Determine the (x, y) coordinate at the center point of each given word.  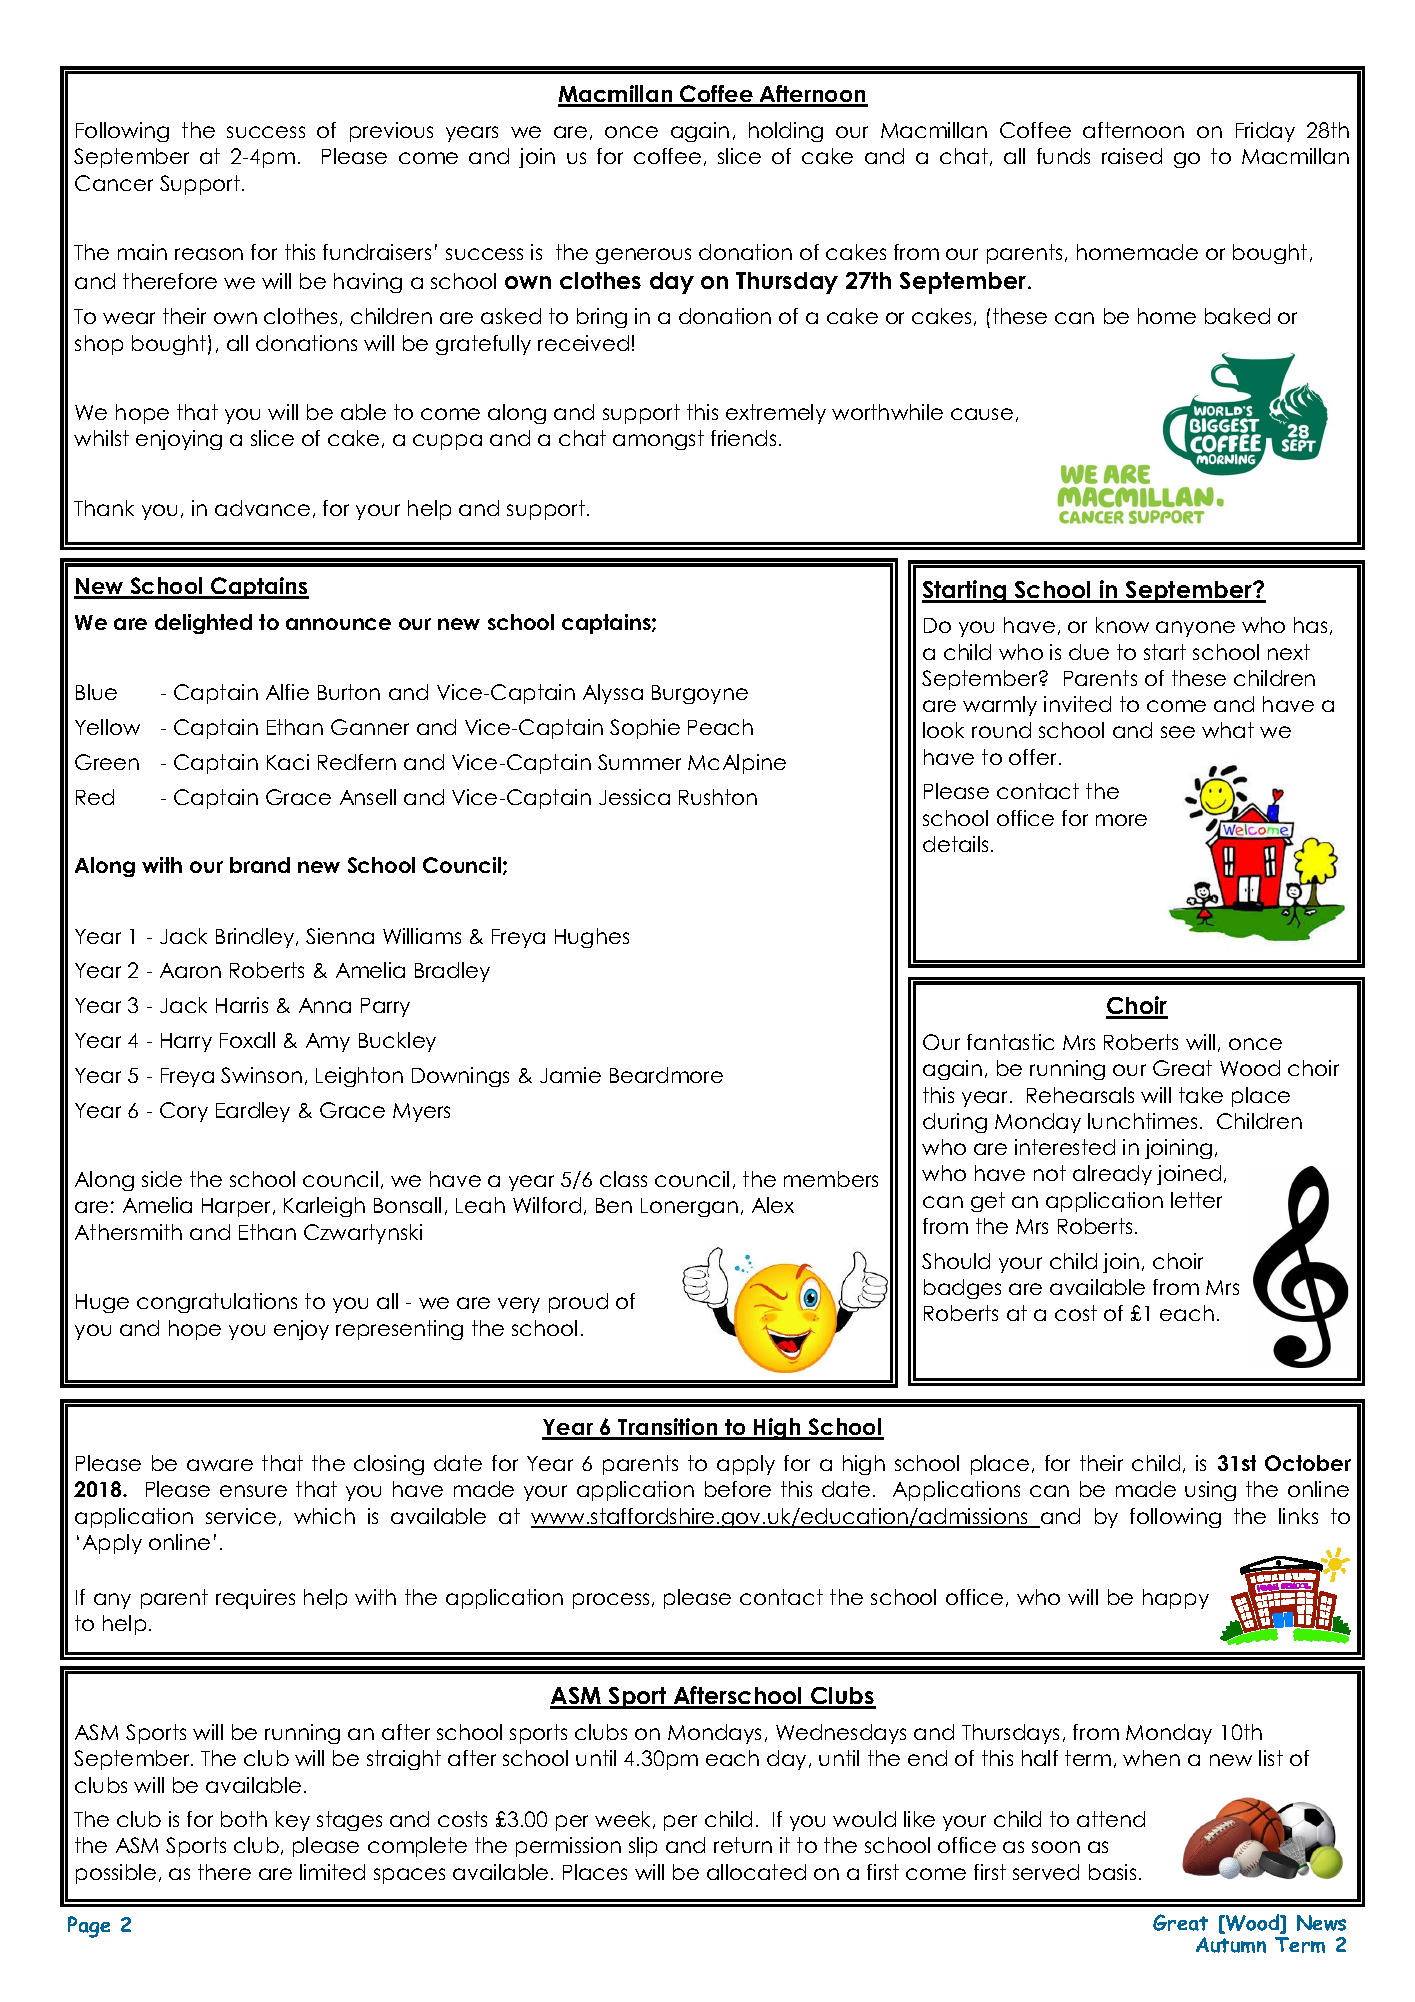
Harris (242, 1005)
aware (220, 1465)
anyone (1195, 629)
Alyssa (613, 694)
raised (1132, 156)
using (1210, 1491)
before (738, 1489)
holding (786, 132)
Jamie (570, 1075)
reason (209, 254)
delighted (203, 624)
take (1201, 1095)
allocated (756, 1872)
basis (1112, 1872)
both (244, 1819)
